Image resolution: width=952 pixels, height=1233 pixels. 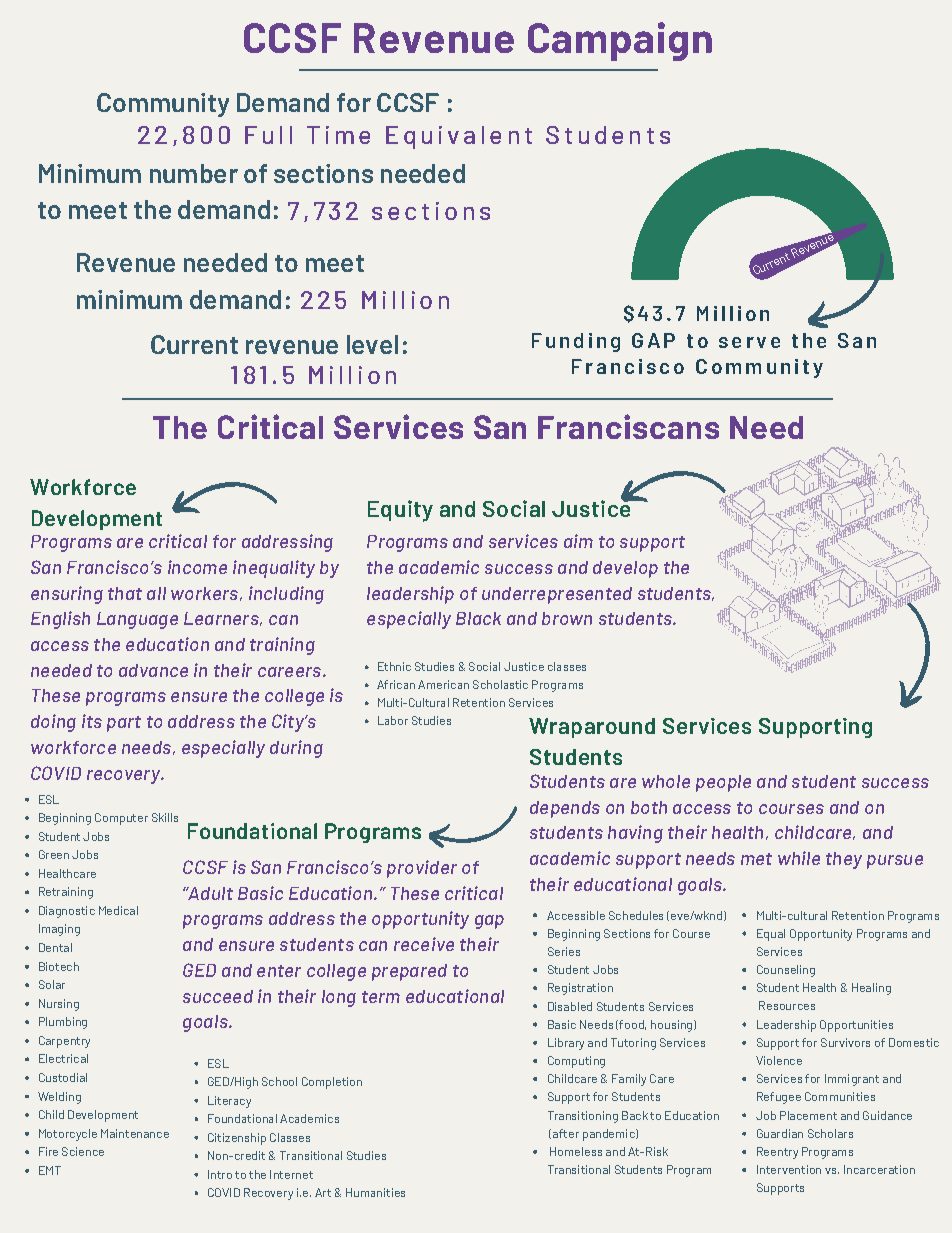 I want to click on Maintenance, so click(x=135, y=1133).
